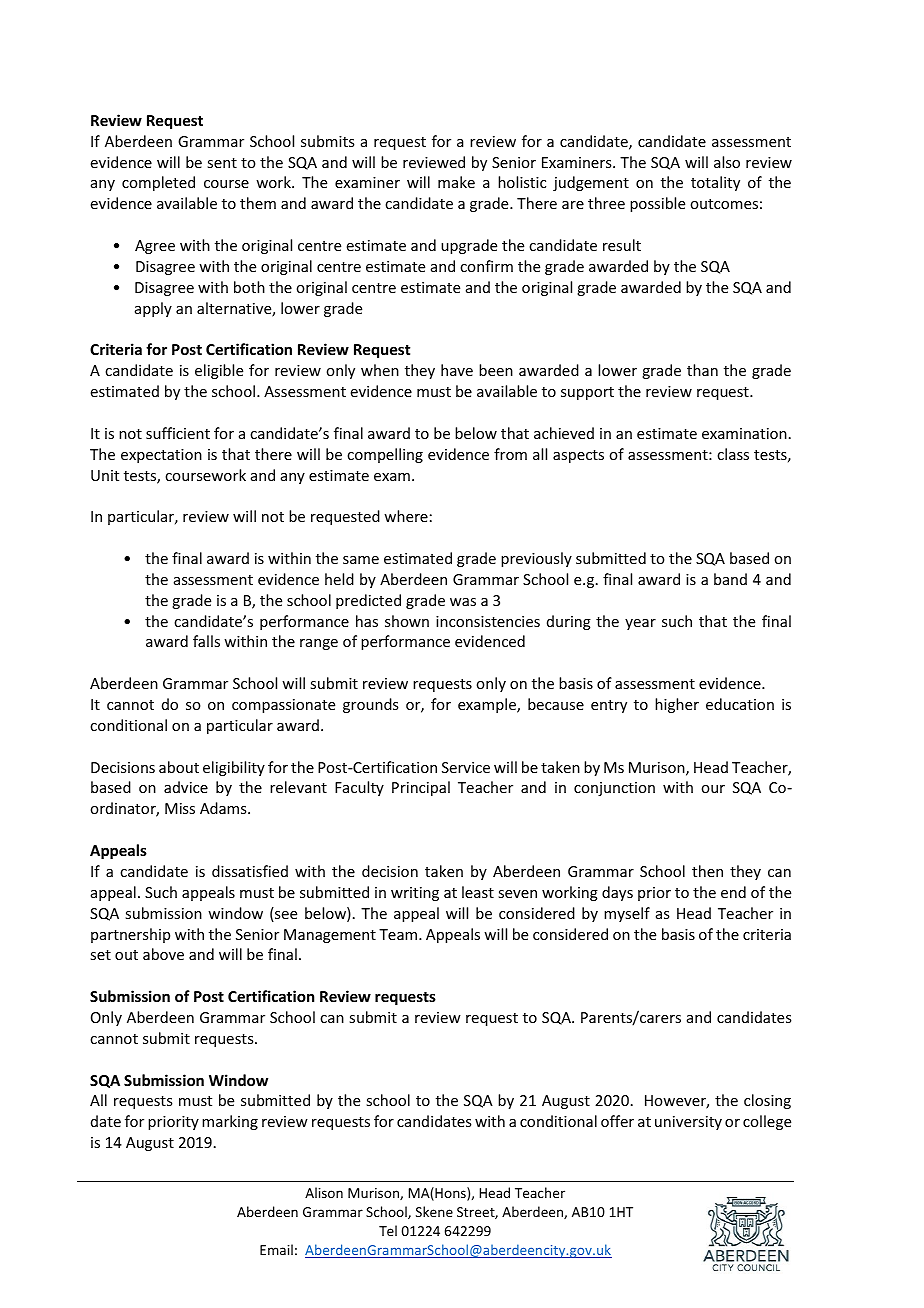 This image has width=924, height=1308. Describe the element at coordinates (388, 1230) in the image. I see `Tel` at that location.
